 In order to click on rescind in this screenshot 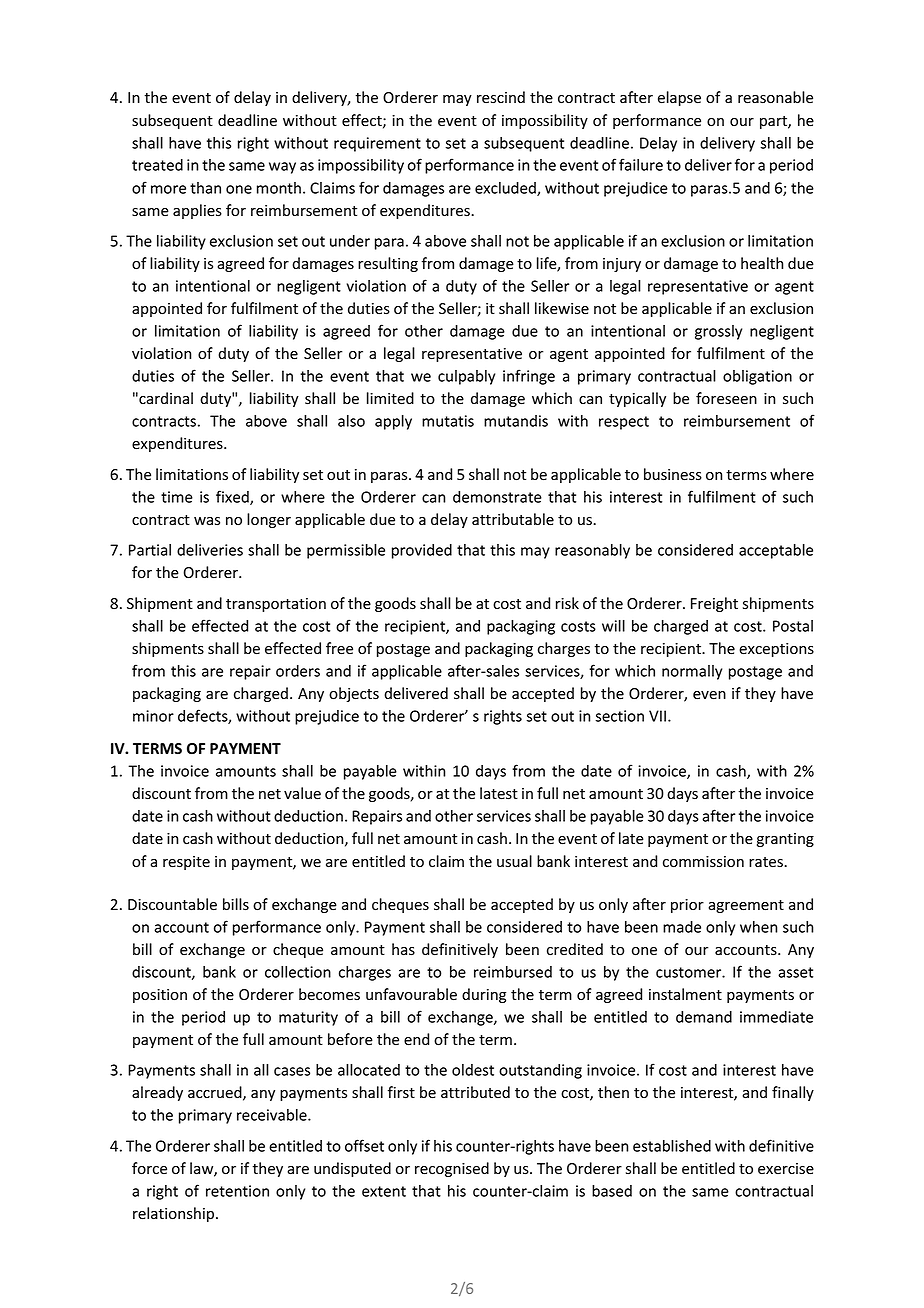, I will do `click(501, 97)`.
